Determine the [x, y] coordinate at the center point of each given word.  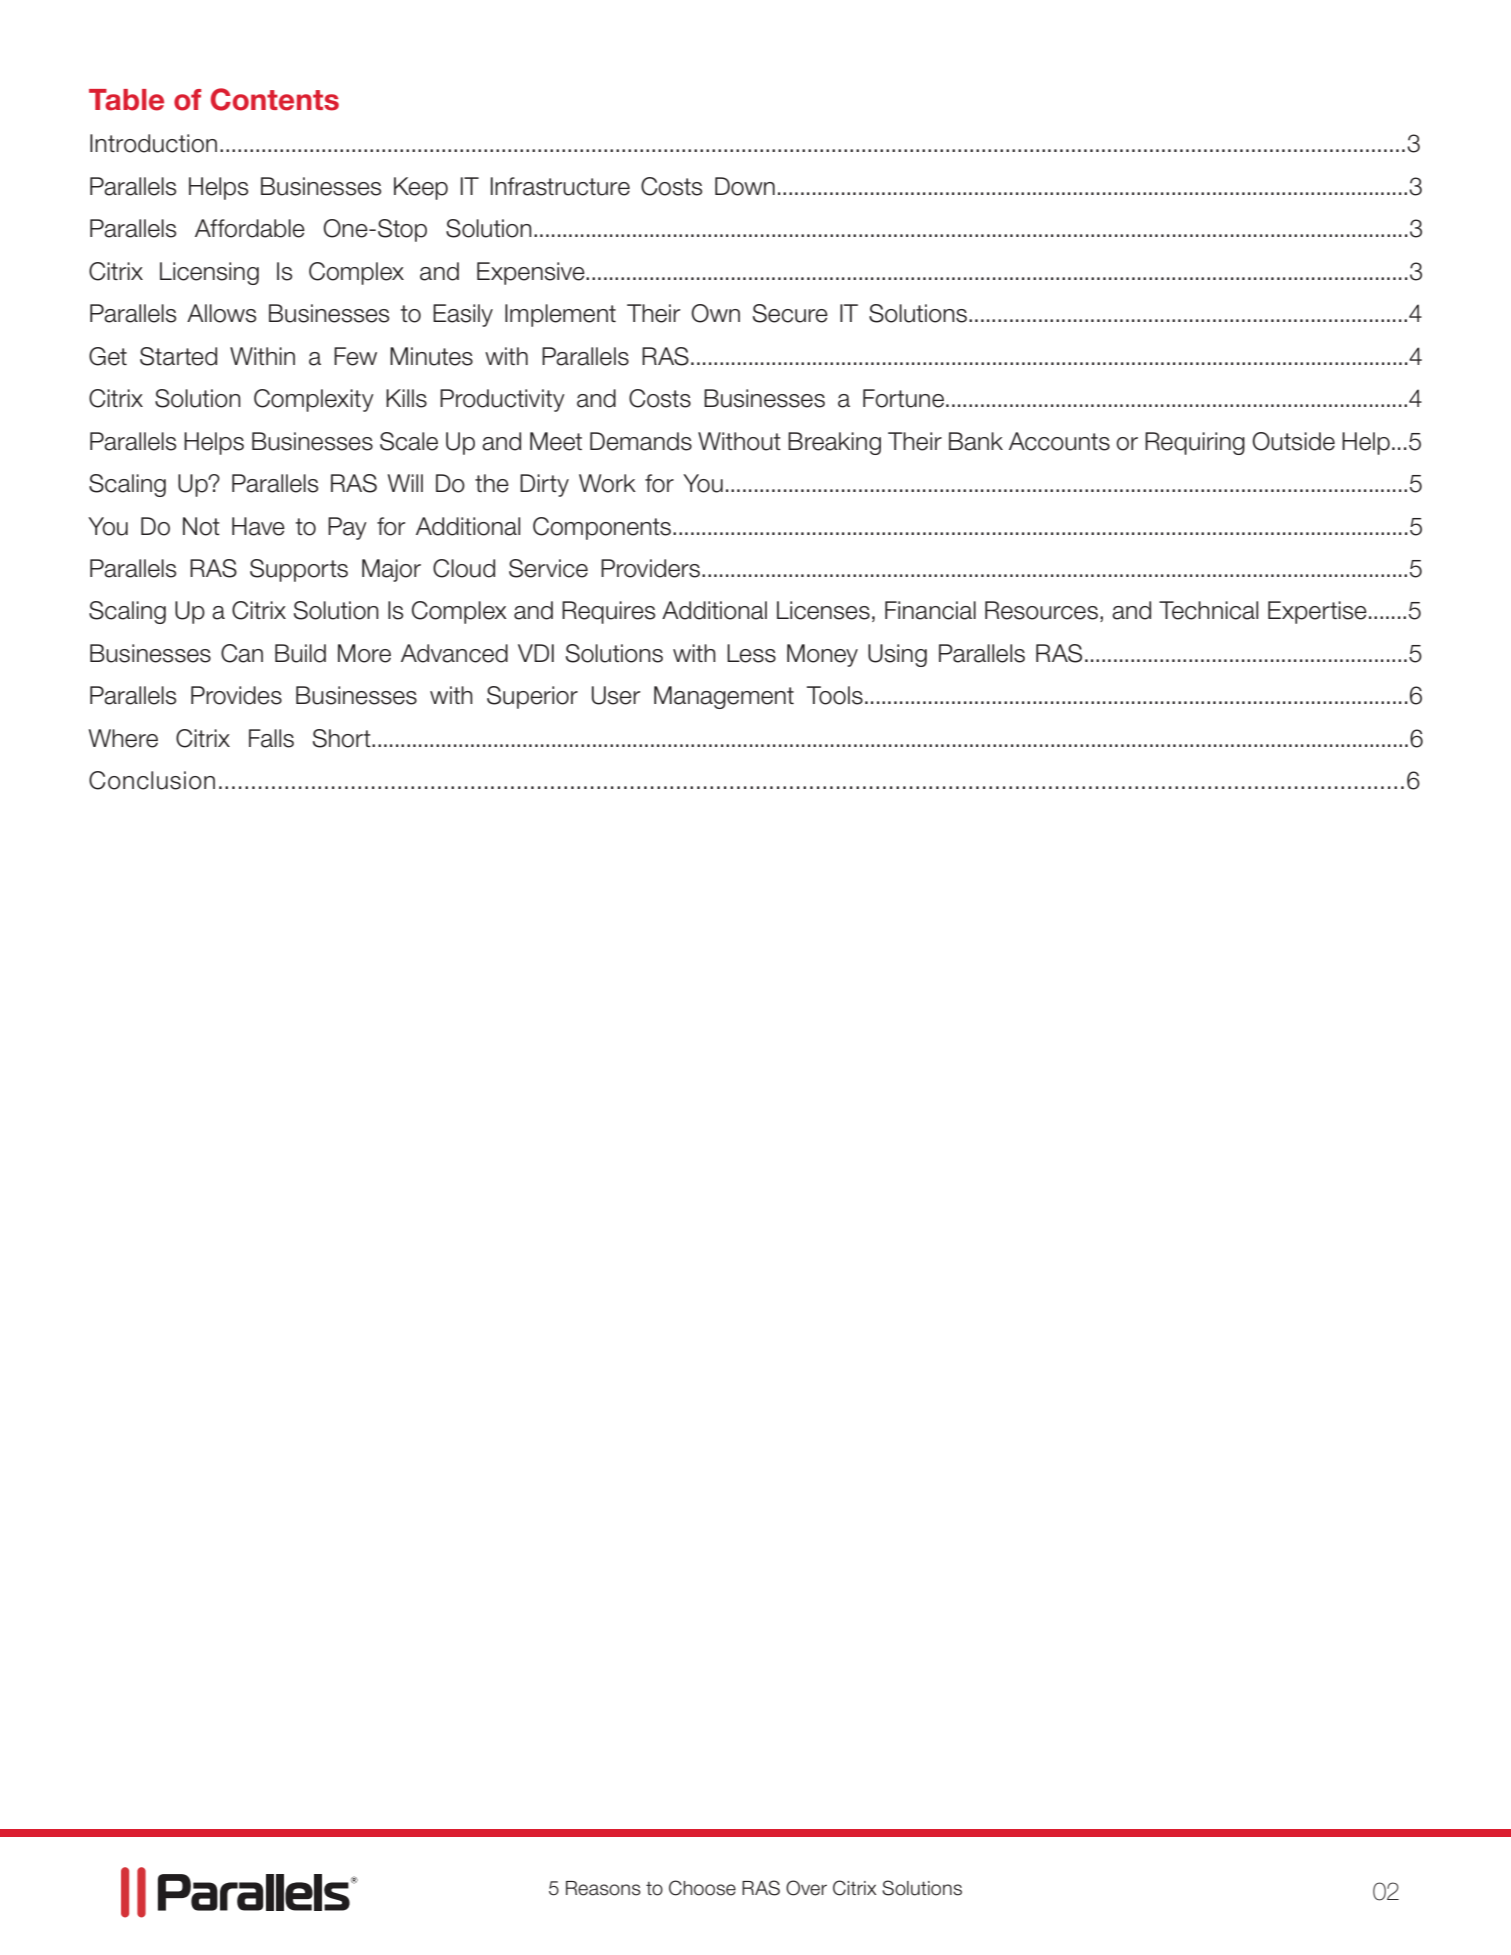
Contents [275, 99]
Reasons [603, 1888]
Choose [702, 1888]
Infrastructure [560, 186]
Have [258, 526]
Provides [236, 695]
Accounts [1059, 441]
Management [724, 697]
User [616, 695]
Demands [641, 441]
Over [806, 1888]
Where [123, 738]
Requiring [1195, 443]
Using [897, 655]
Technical [1208, 610]
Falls [271, 738]
